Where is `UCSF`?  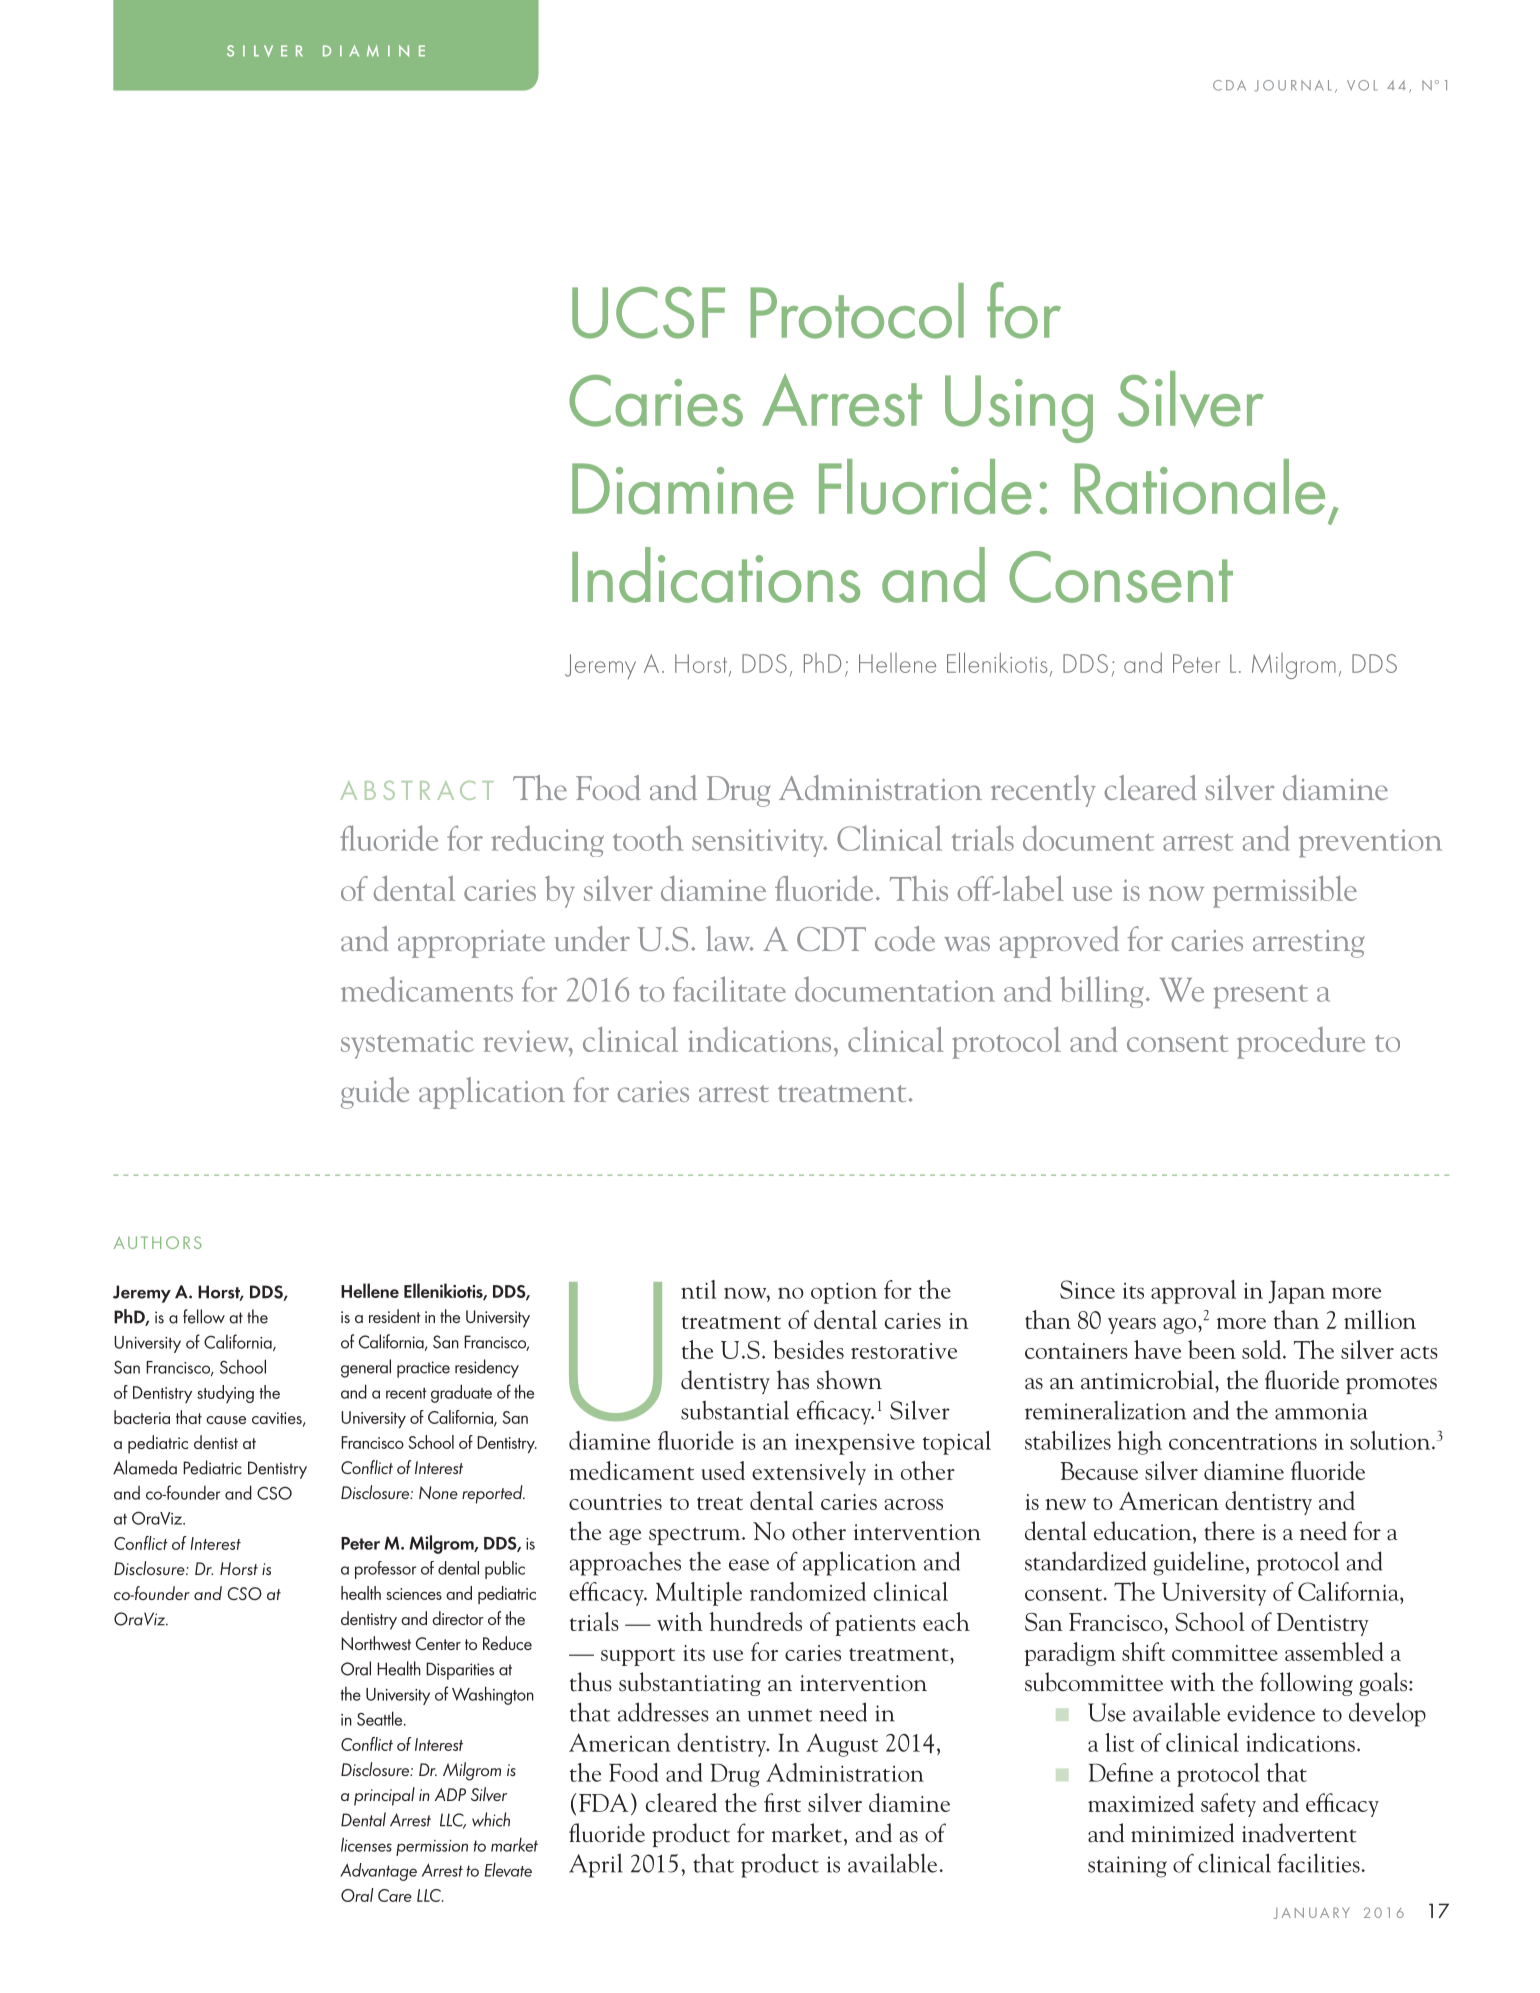
UCSF is located at coordinates (648, 313).
